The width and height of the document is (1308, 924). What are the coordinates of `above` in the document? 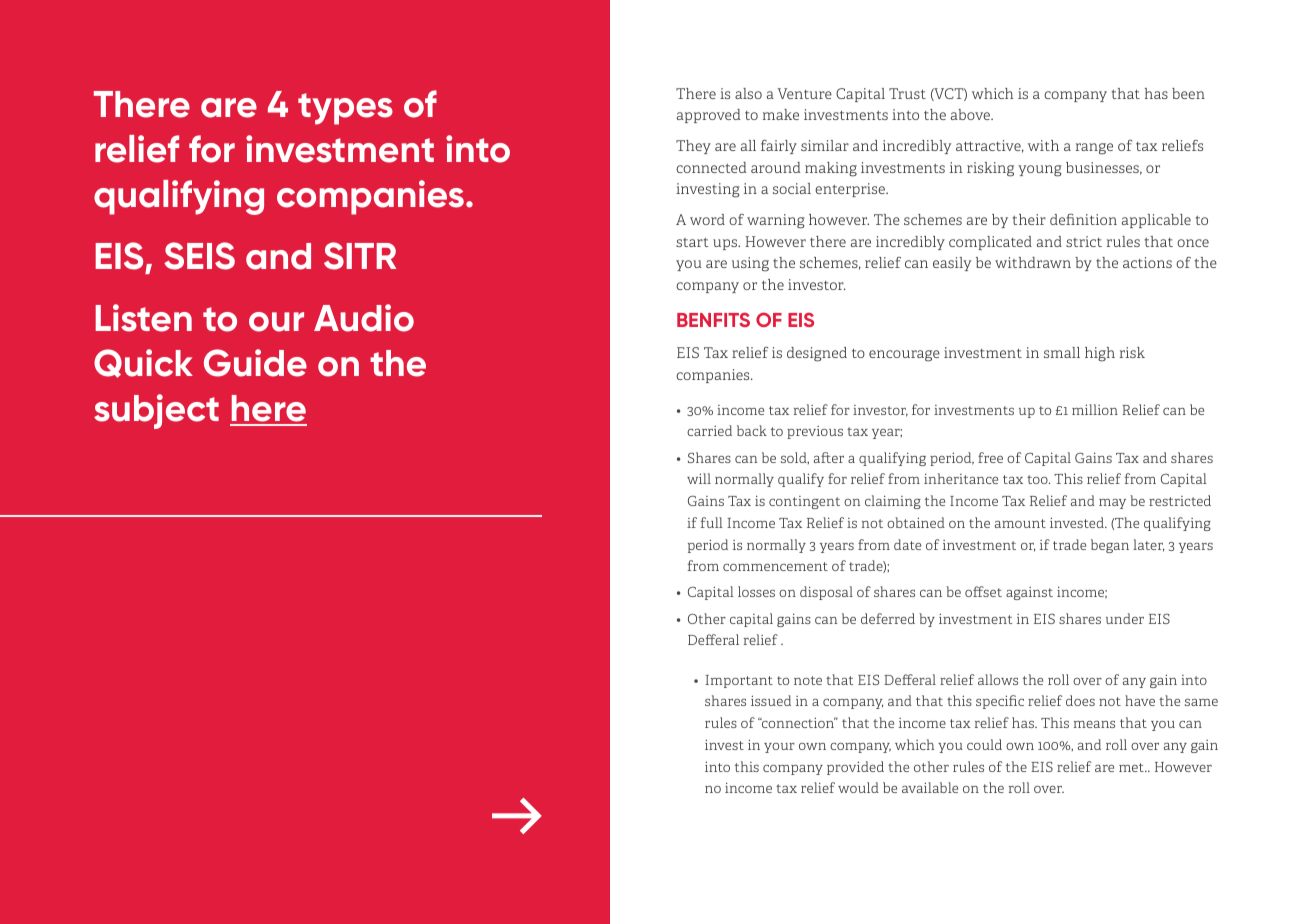 It's located at (972, 114).
